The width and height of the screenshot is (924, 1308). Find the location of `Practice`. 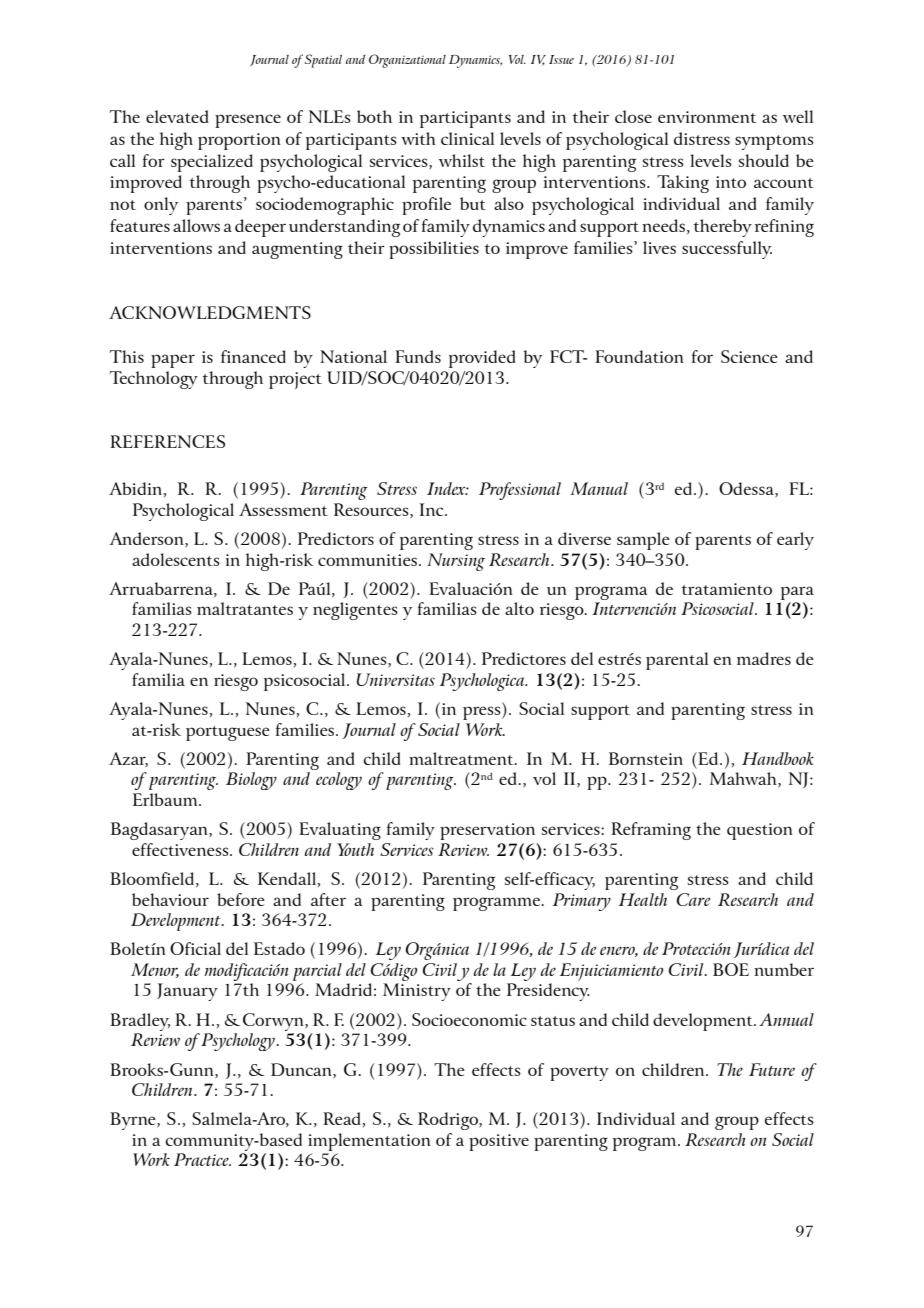

Practice is located at coordinates (202, 1159).
